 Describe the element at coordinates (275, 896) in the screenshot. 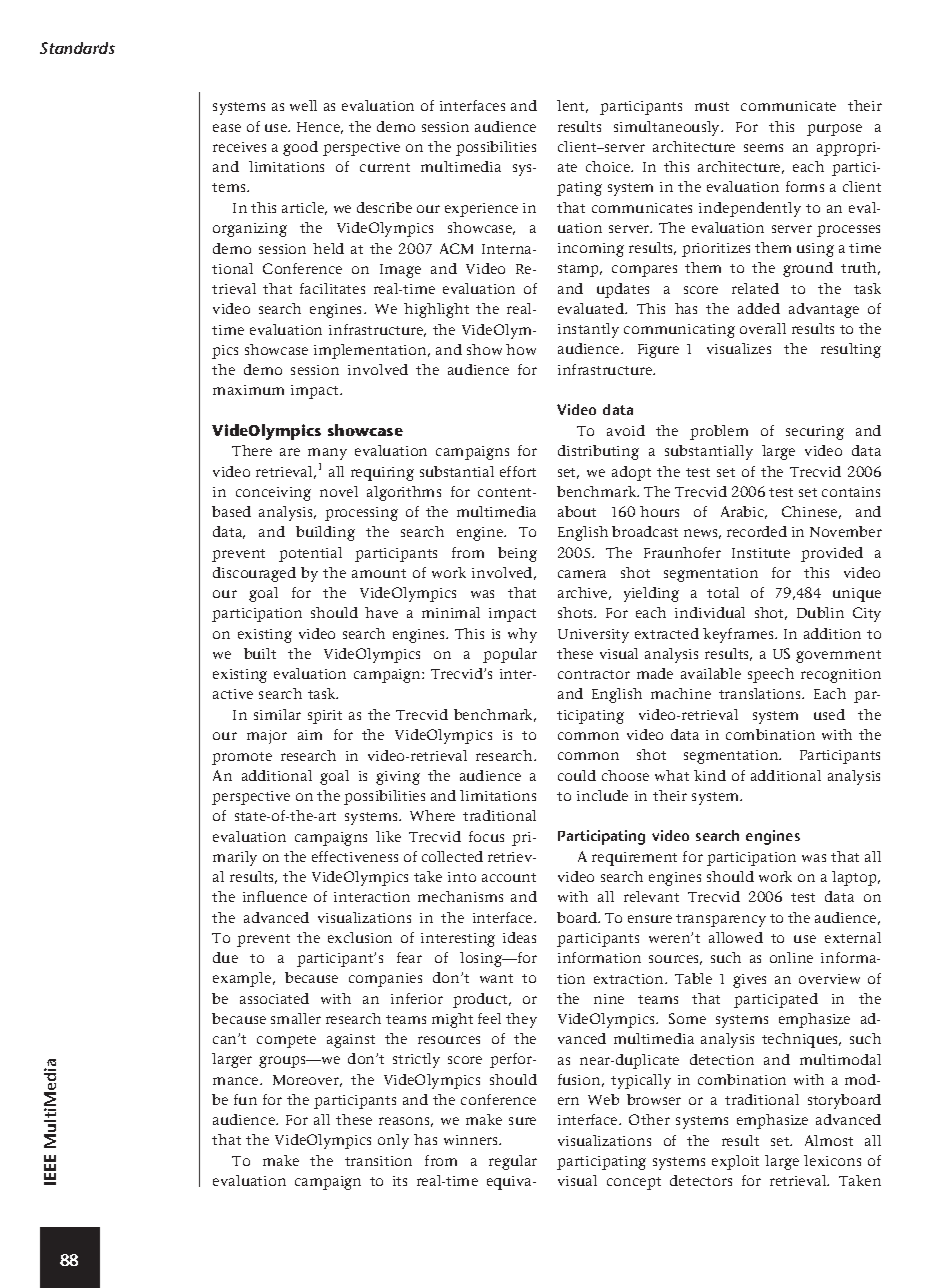

I see `influence` at that location.
